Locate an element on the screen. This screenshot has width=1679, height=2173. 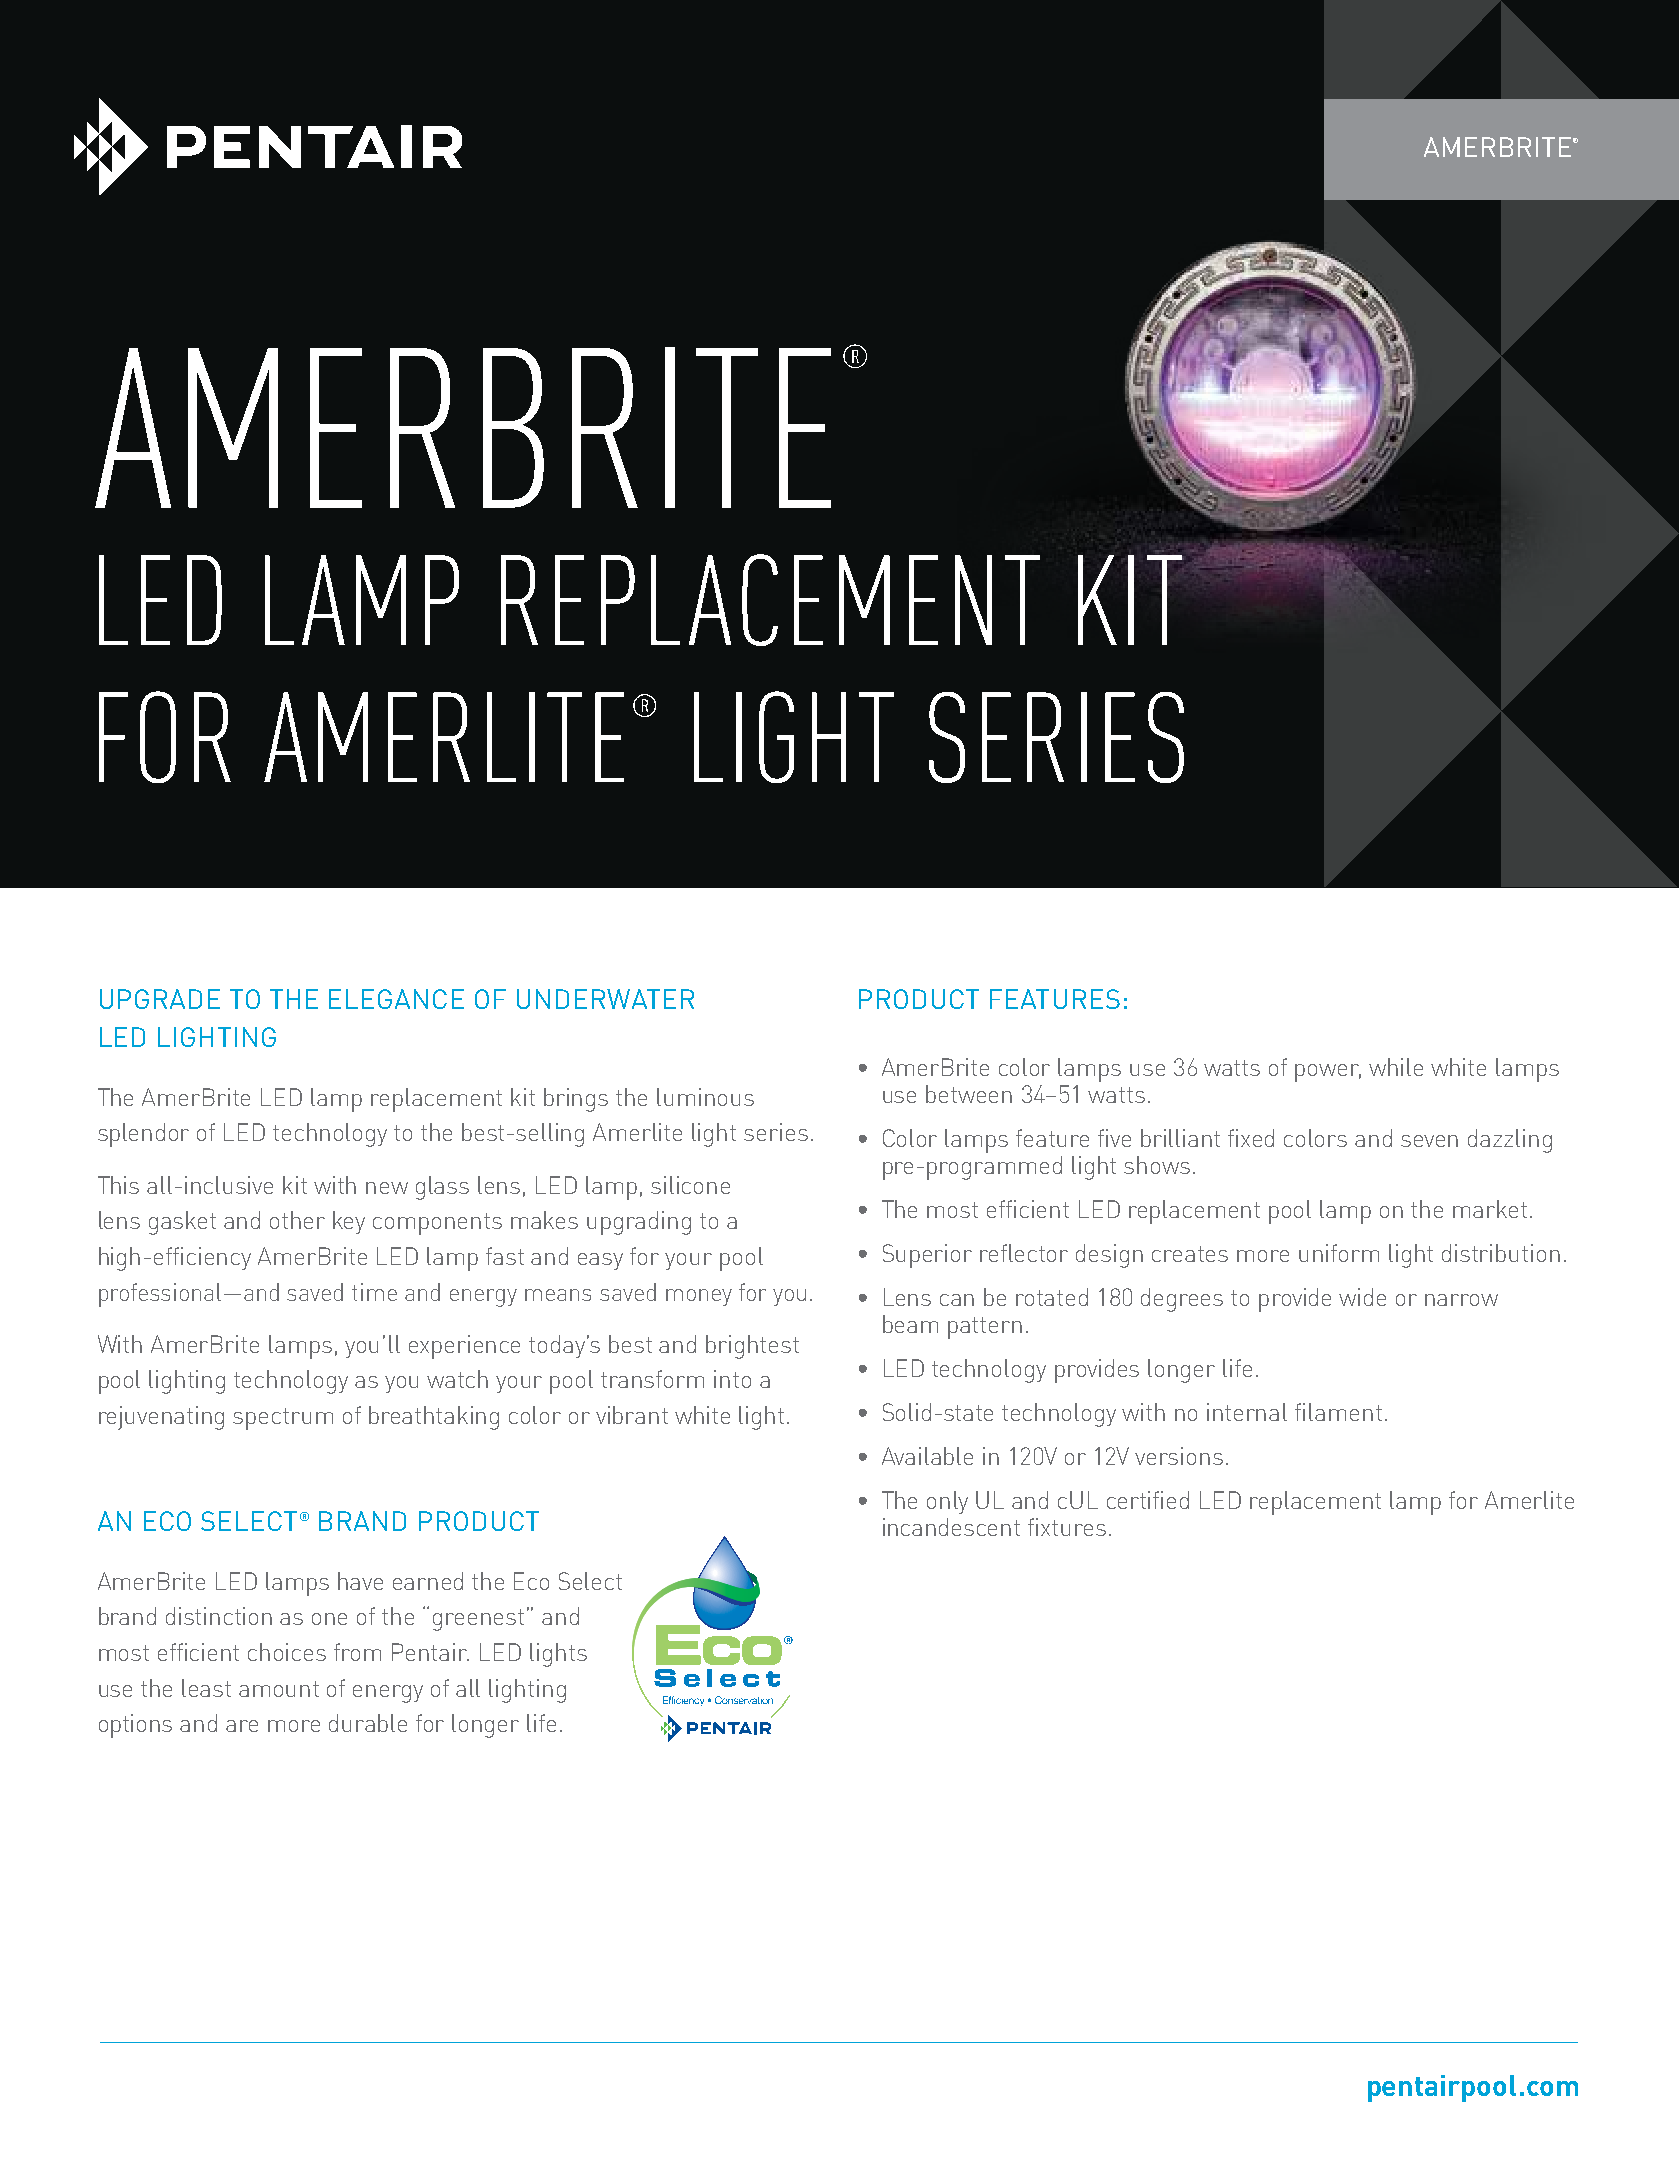
brightest is located at coordinates (752, 1347).
